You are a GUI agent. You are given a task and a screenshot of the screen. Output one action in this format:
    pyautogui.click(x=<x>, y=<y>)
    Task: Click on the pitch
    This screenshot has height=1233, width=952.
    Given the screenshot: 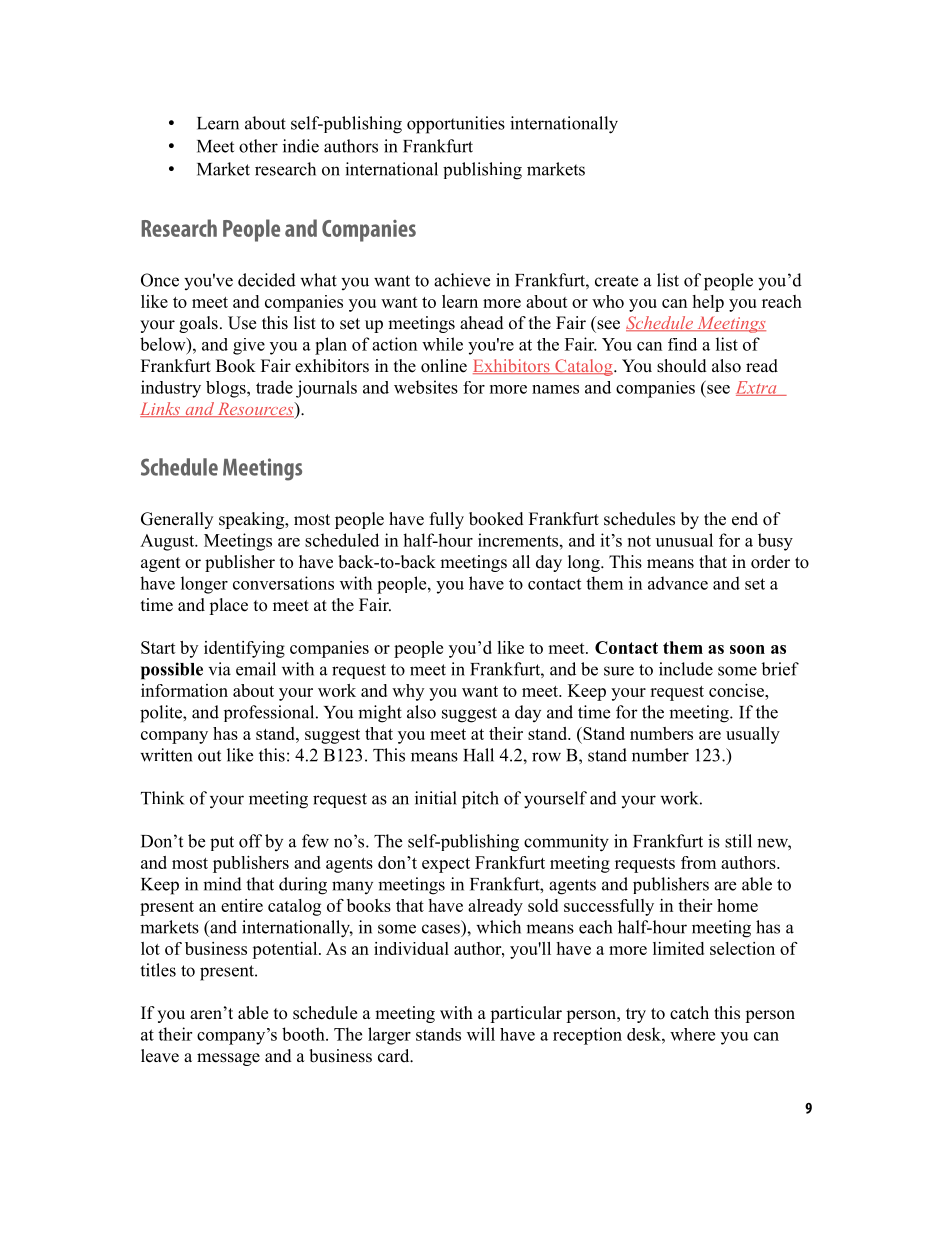 What is the action you would take?
    pyautogui.click(x=480, y=800)
